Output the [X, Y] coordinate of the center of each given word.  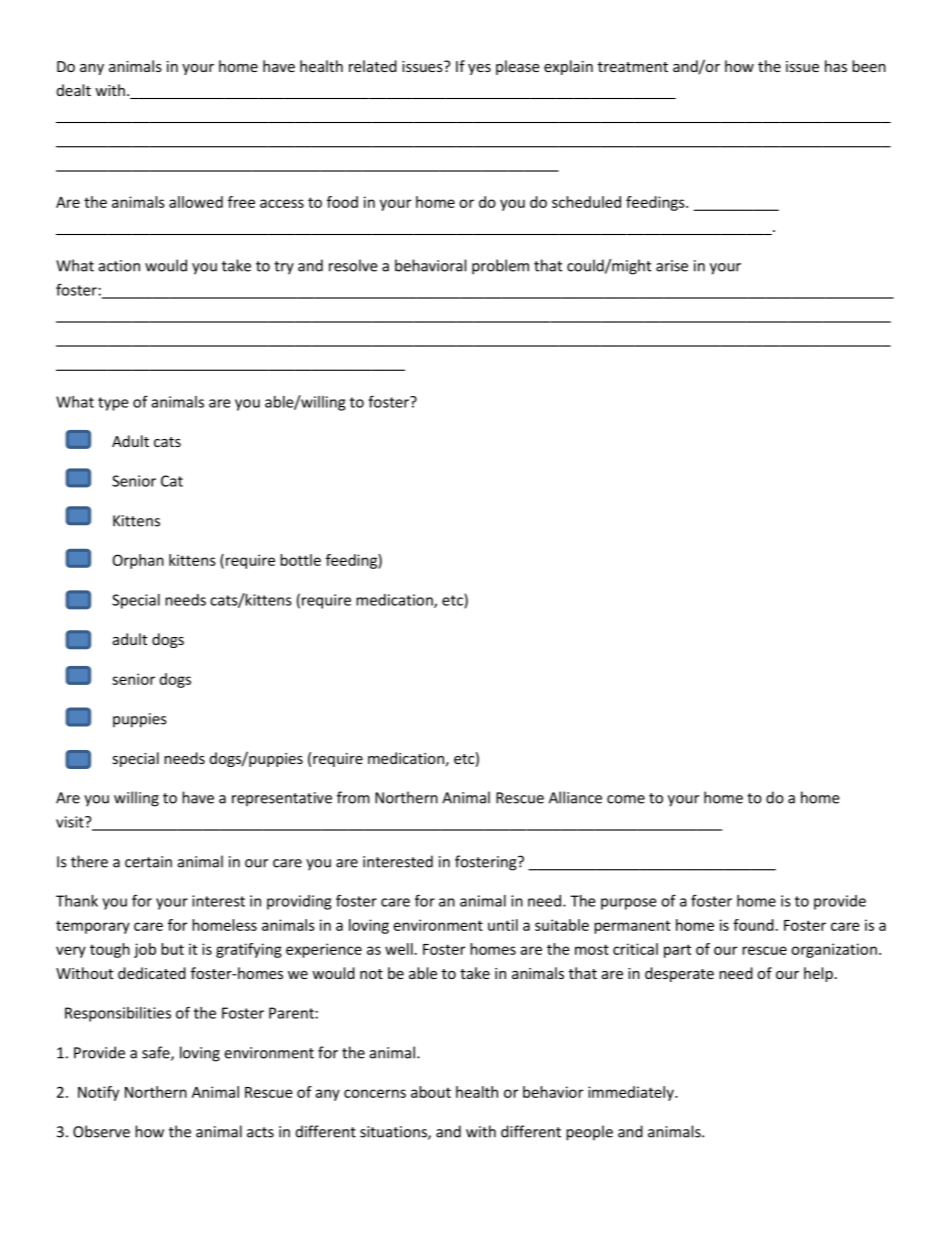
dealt [74, 90]
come [626, 799]
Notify [98, 1093]
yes [479, 69]
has [836, 66]
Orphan [138, 561]
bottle [300, 560]
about [431, 1092]
